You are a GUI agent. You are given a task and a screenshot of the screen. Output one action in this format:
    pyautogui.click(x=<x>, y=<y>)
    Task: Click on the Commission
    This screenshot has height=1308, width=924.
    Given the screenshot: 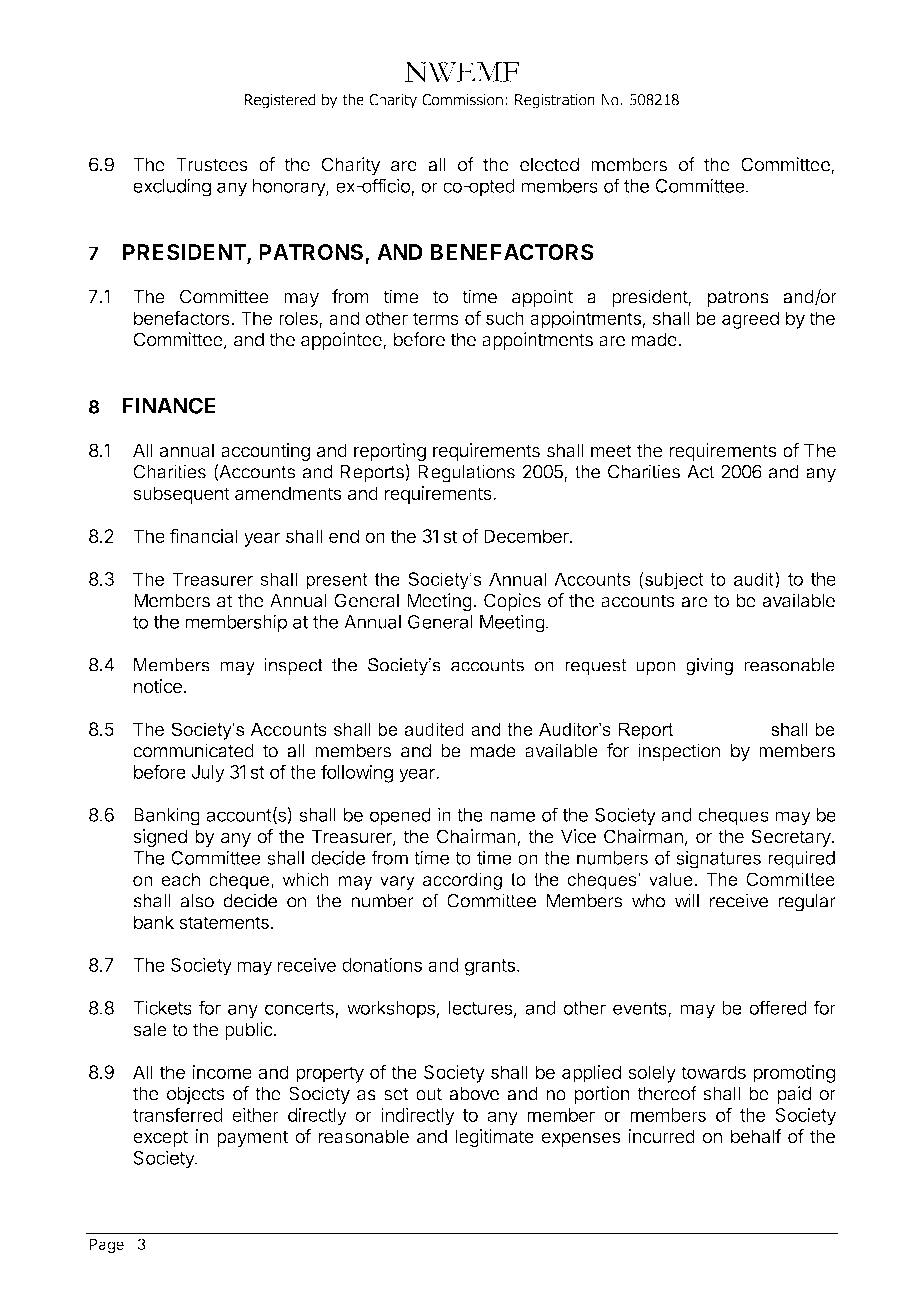 What is the action you would take?
    pyautogui.click(x=462, y=100)
